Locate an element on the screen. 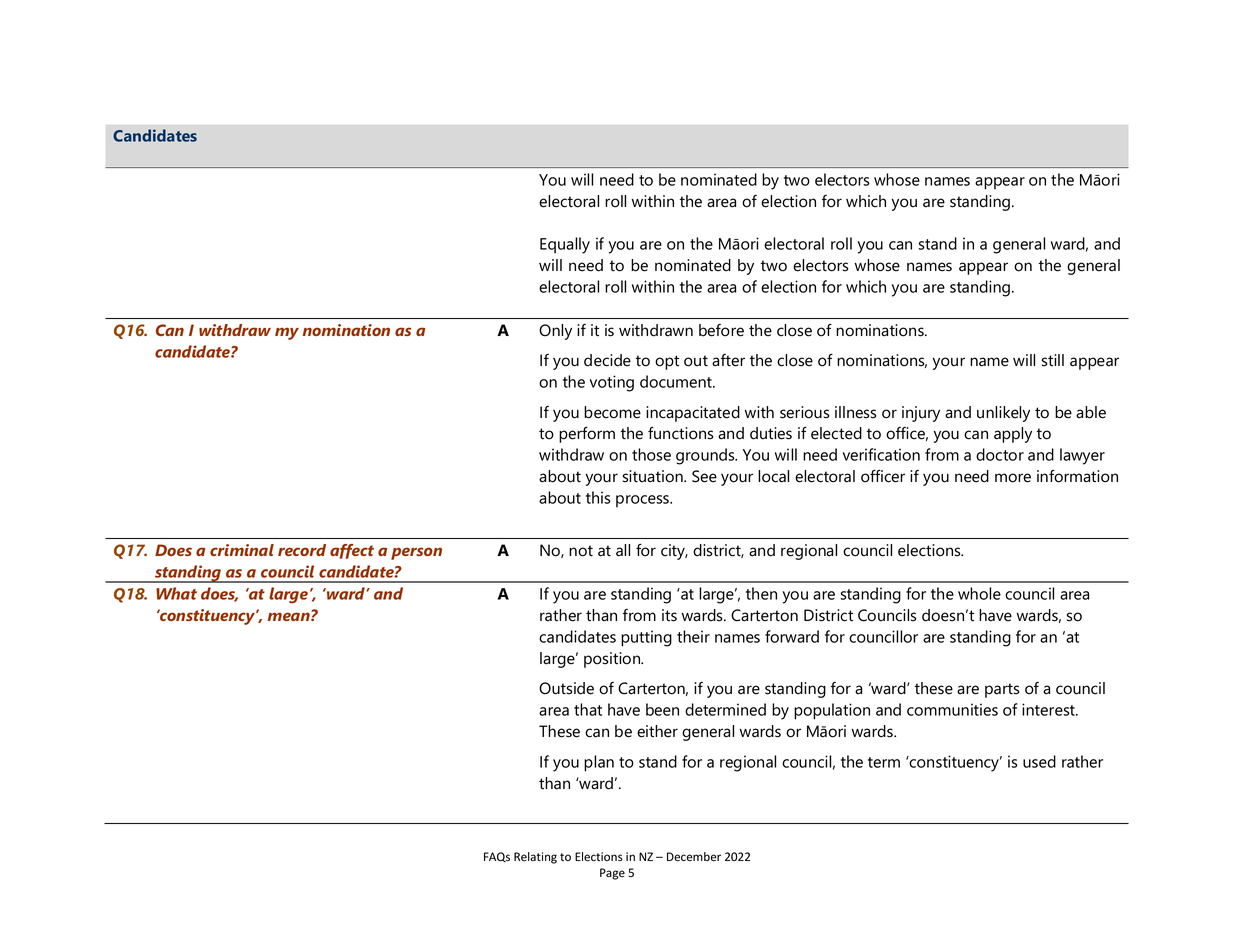 The height and width of the screenshot is (952, 1233). What is located at coordinates (176, 593).
